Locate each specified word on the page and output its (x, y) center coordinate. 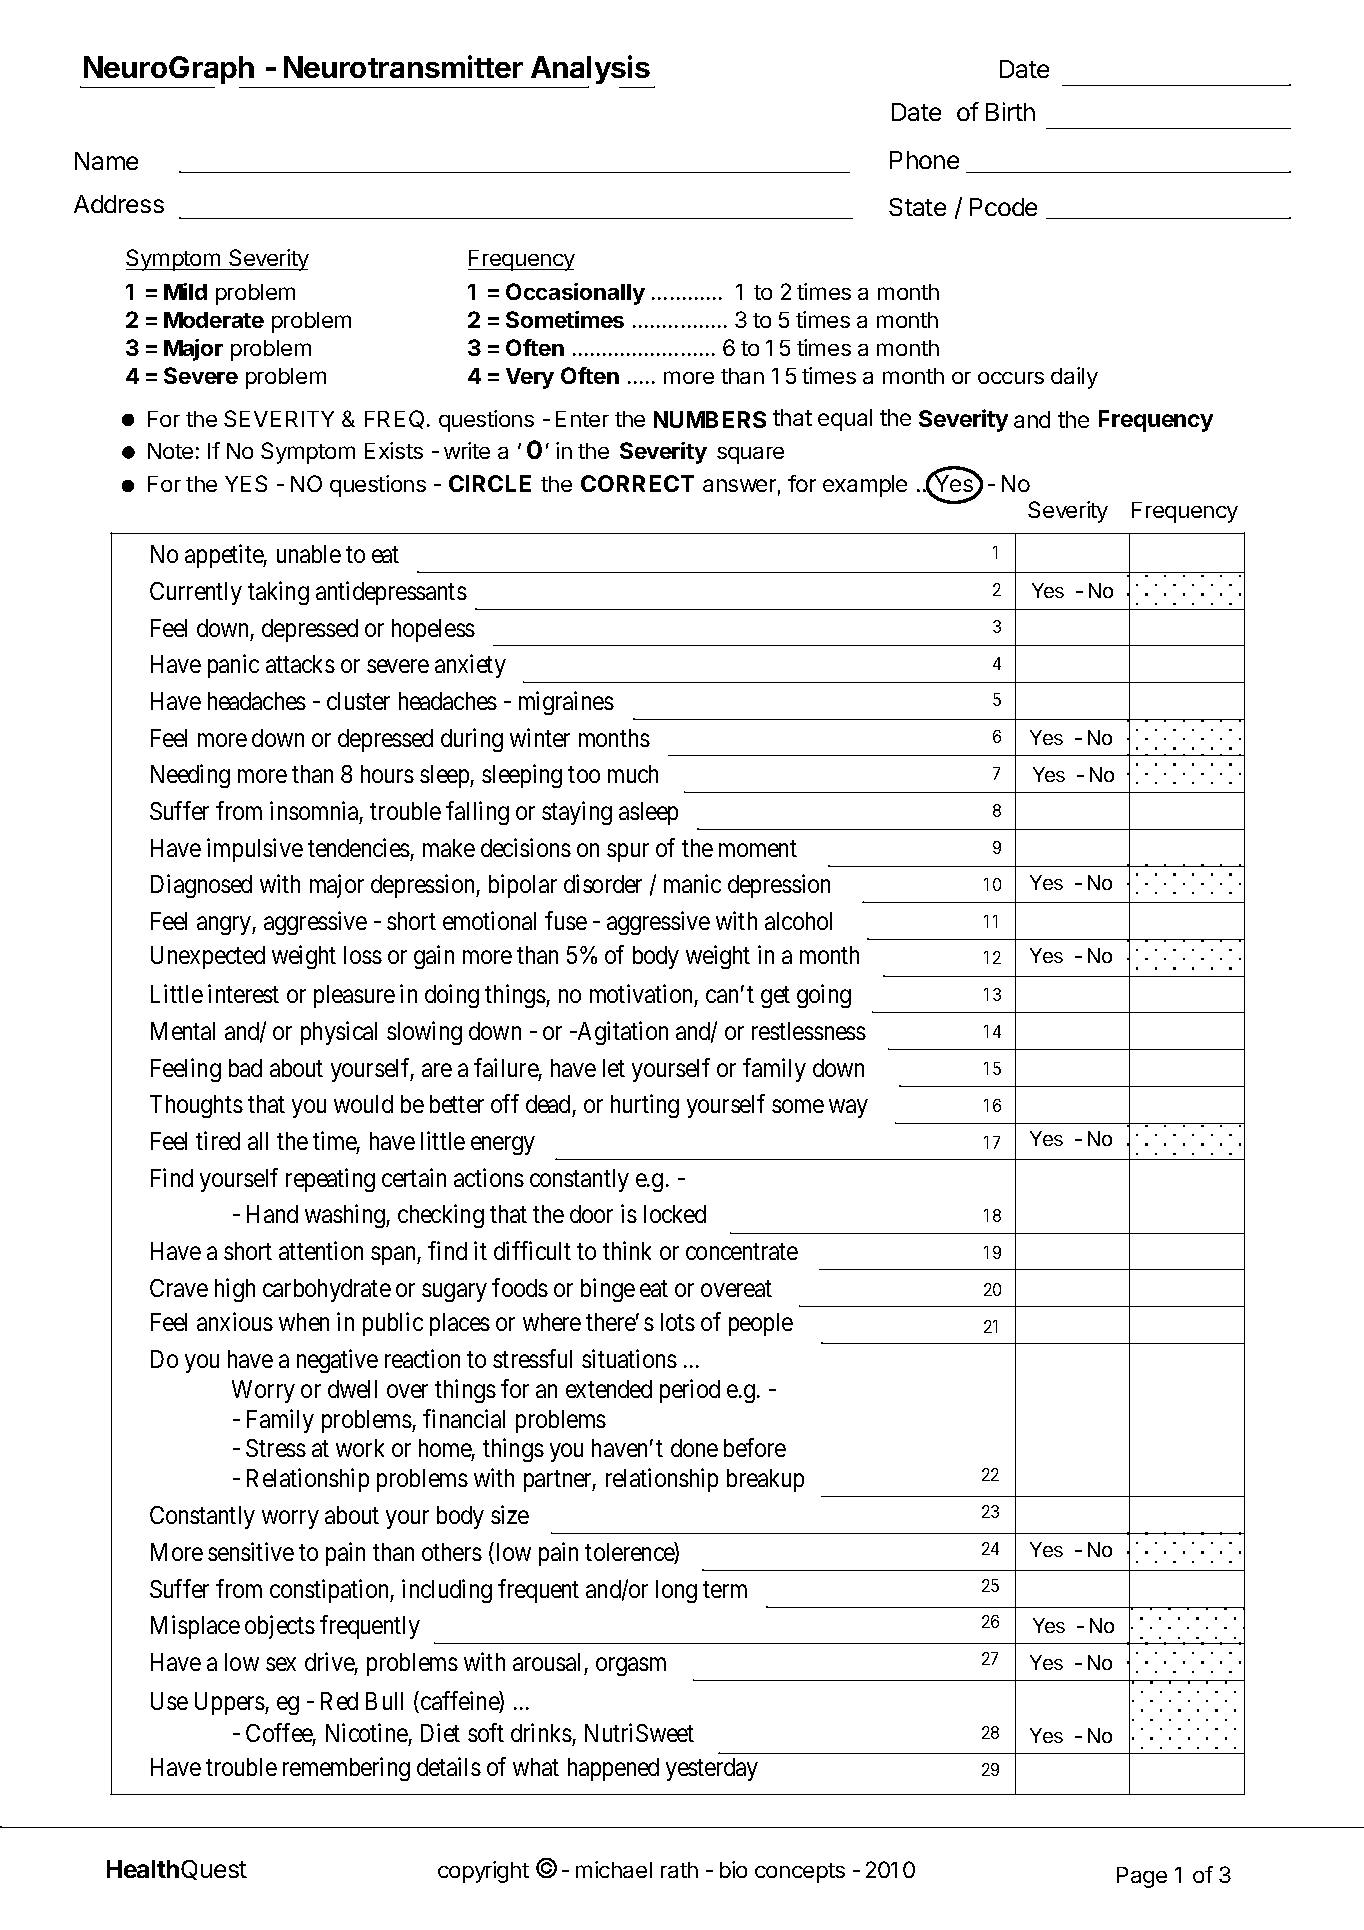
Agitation (621, 1033)
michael (614, 1869)
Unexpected (208, 957)
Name (106, 161)
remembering (346, 1769)
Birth (1010, 111)
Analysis (591, 71)
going (824, 996)
